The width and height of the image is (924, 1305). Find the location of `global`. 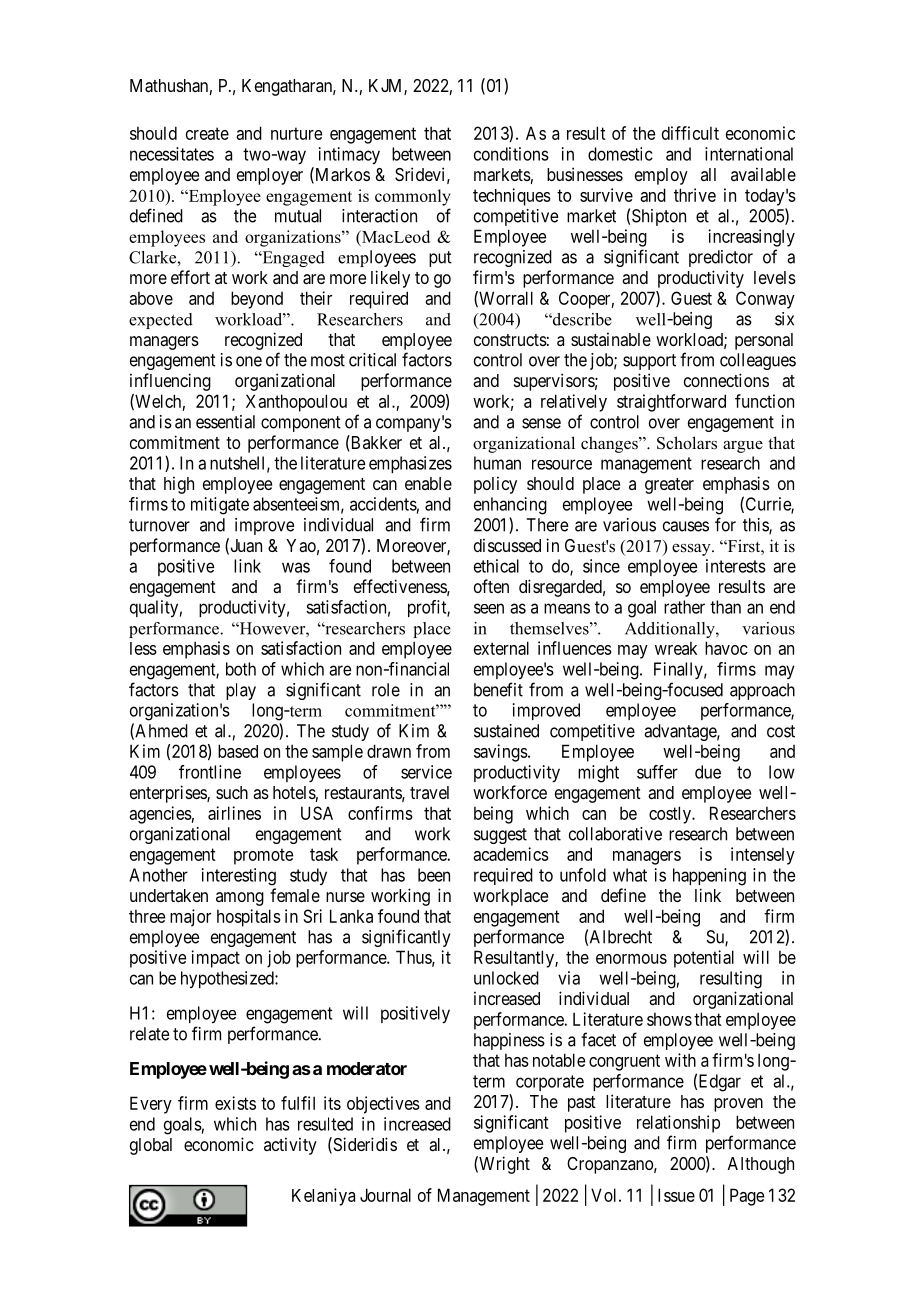

global is located at coordinates (151, 1146).
